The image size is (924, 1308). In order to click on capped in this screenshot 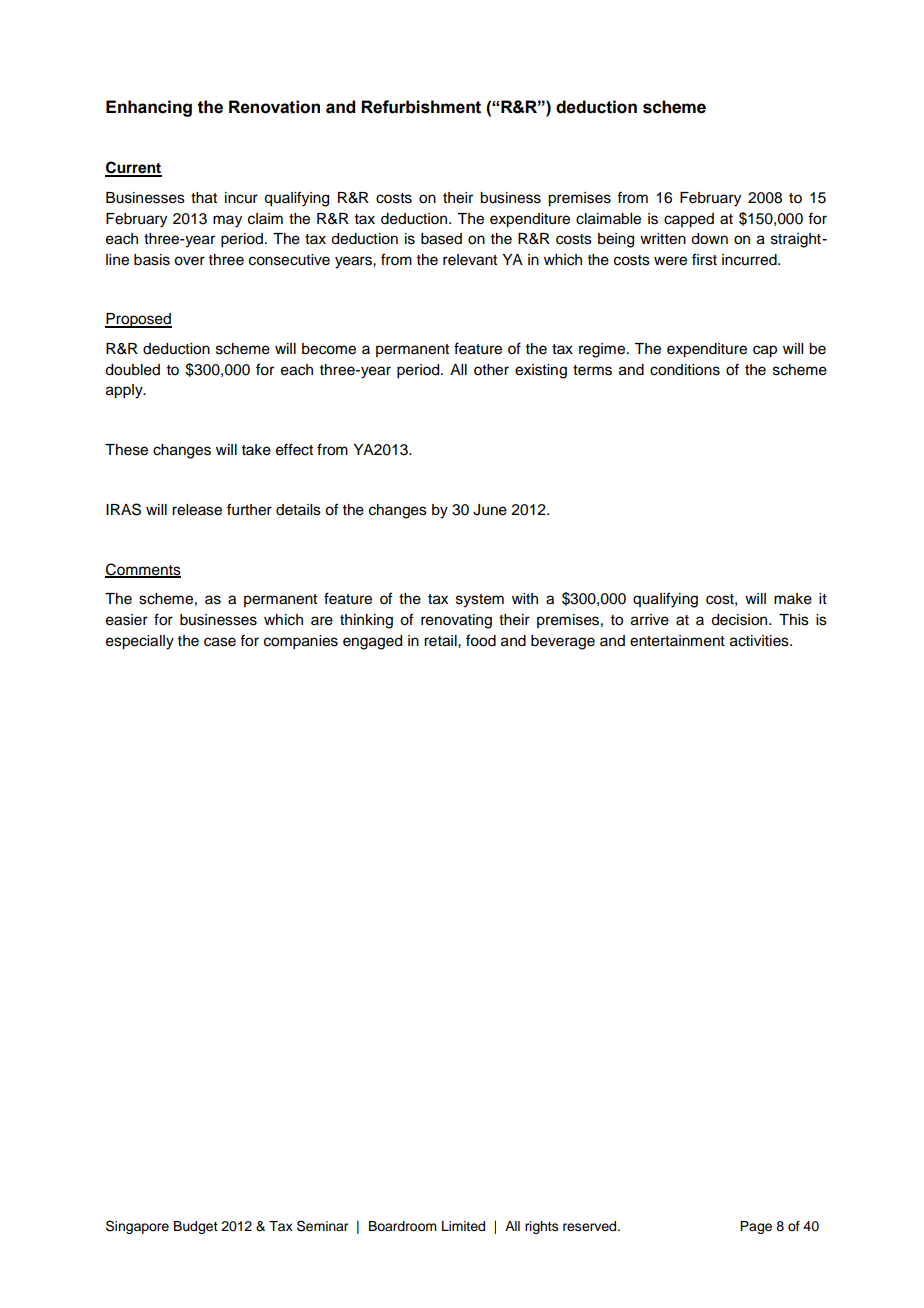, I will do `click(689, 220)`.
